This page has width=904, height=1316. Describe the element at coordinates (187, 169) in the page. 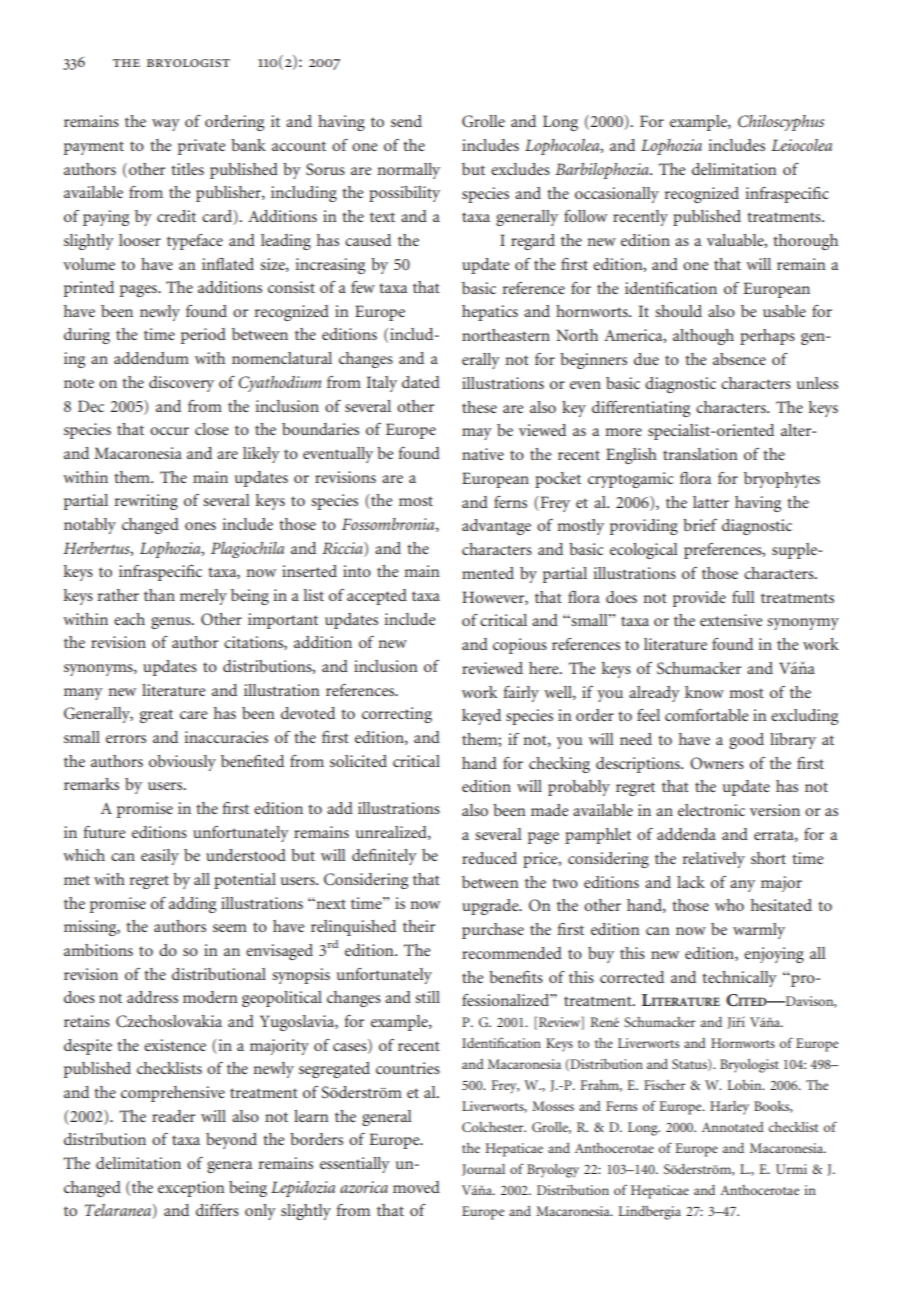

I see `titles` at that location.
